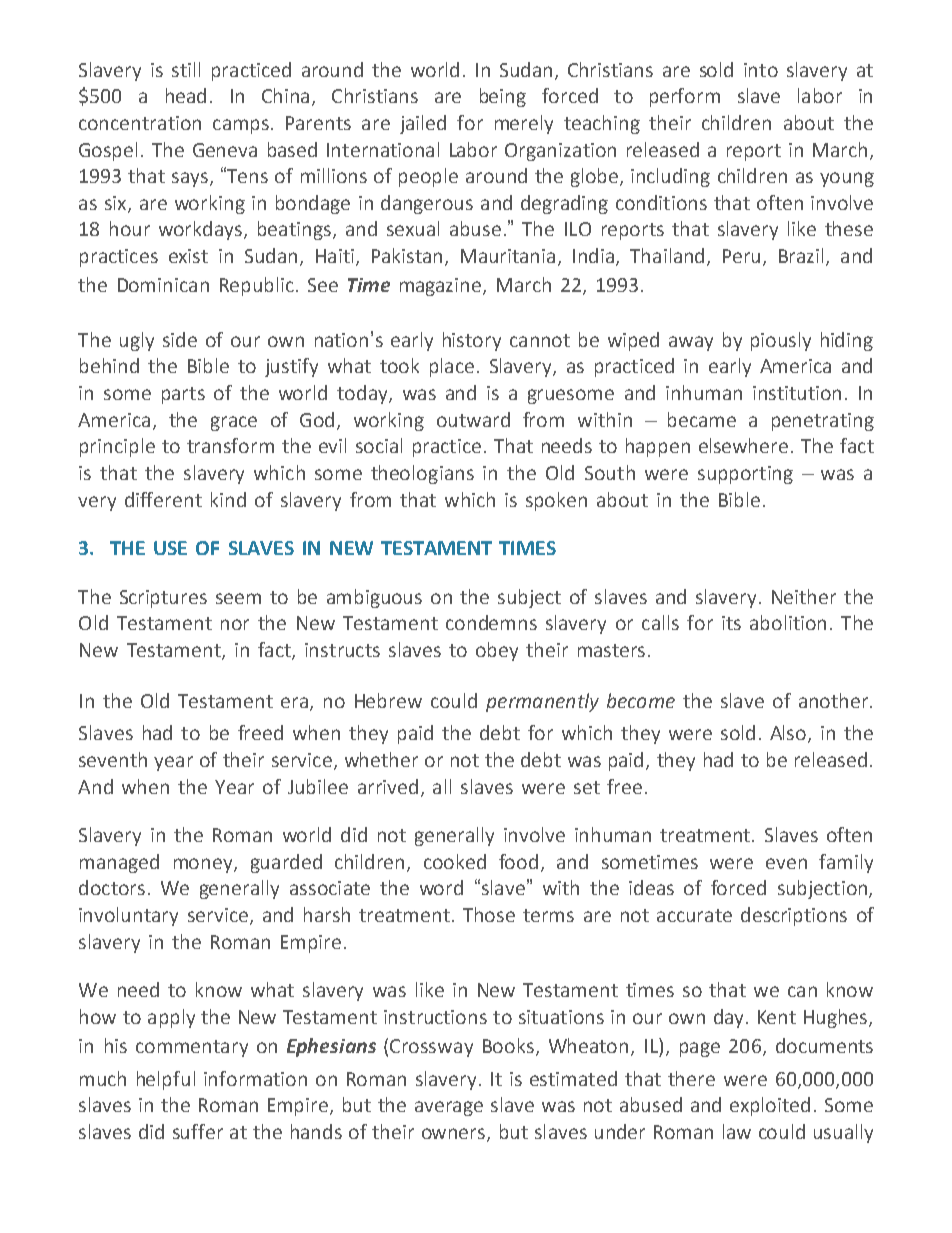 This screenshot has width=952, height=1233. What do you see at coordinates (542, 702) in the screenshot?
I see `permanently` at bounding box center [542, 702].
